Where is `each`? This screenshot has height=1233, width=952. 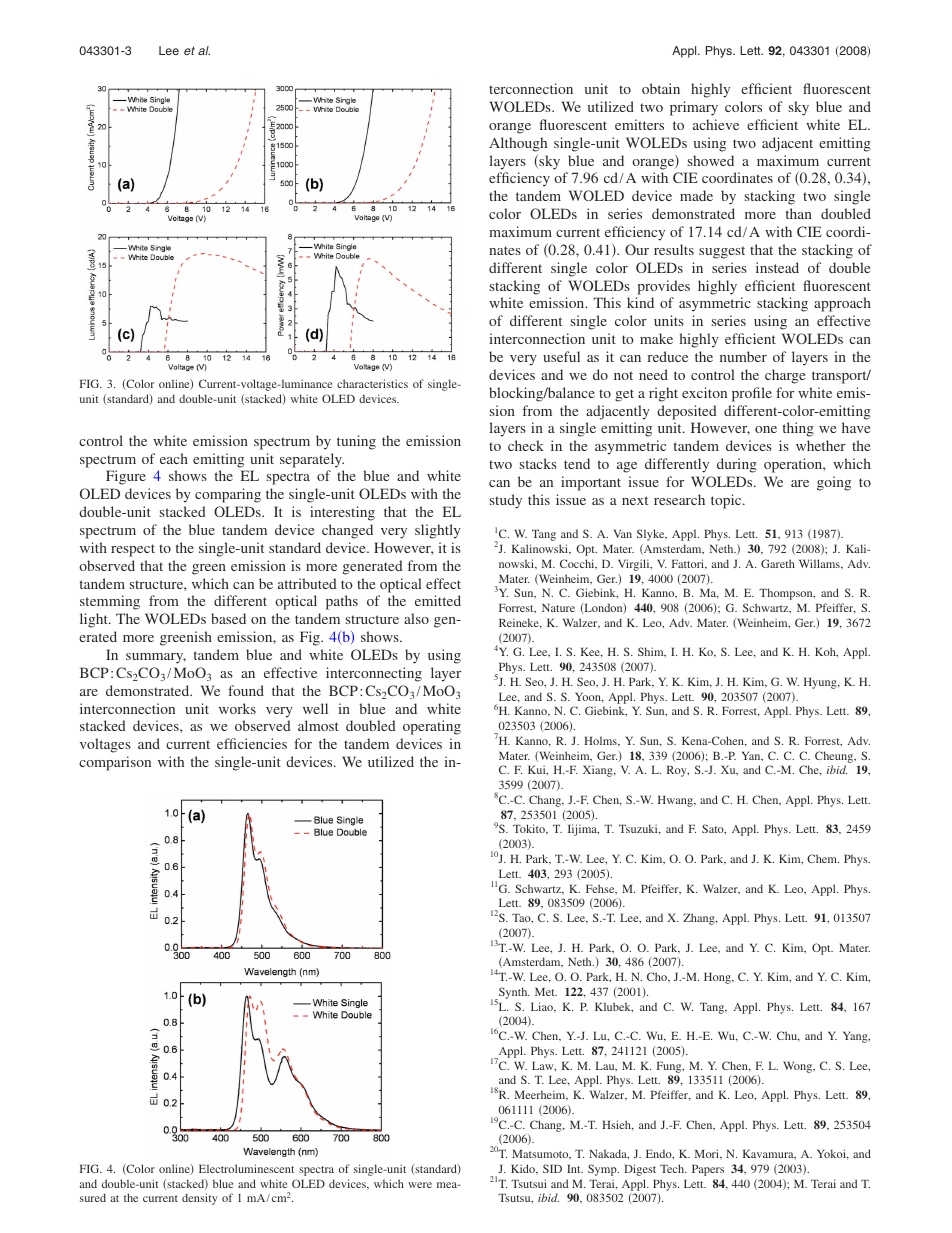
each is located at coordinates (174, 458).
